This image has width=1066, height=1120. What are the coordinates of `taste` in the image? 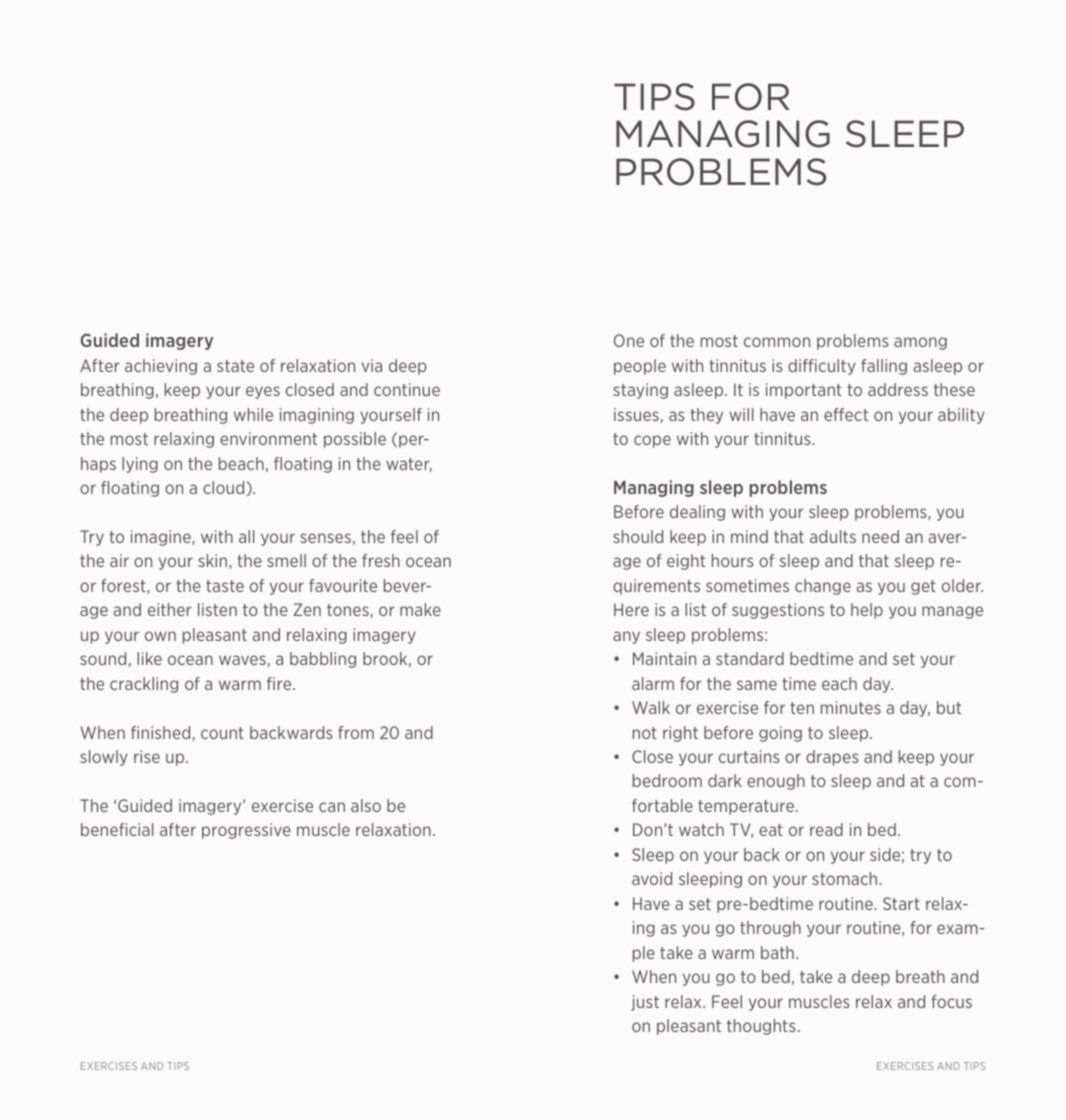 It's located at (225, 586).
